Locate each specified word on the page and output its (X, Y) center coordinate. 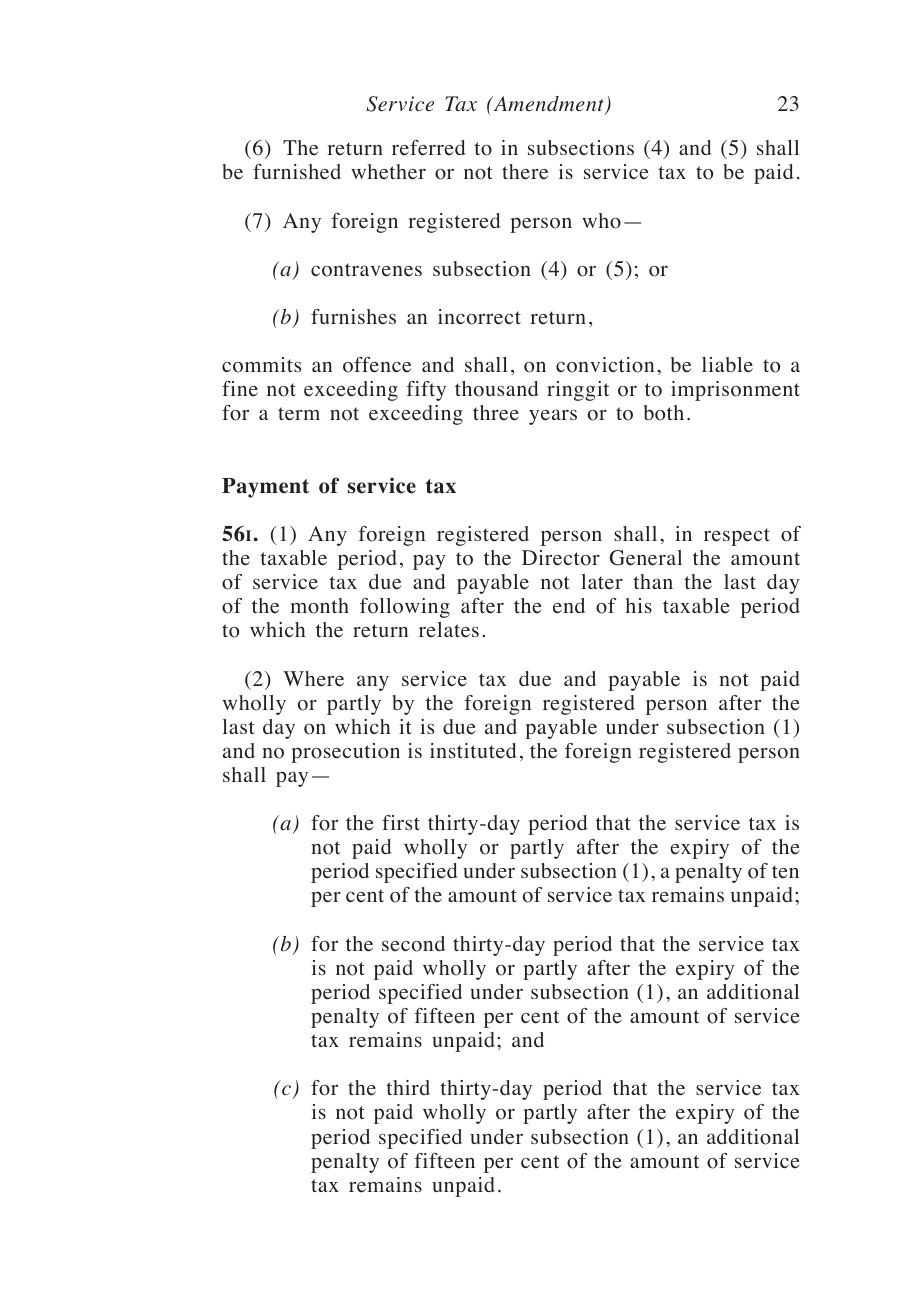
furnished (297, 172)
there (525, 172)
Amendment (549, 105)
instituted (473, 751)
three (496, 413)
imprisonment (735, 391)
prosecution (345, 753)
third (408, 1087)
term (299, 414)
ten (785, 872)
